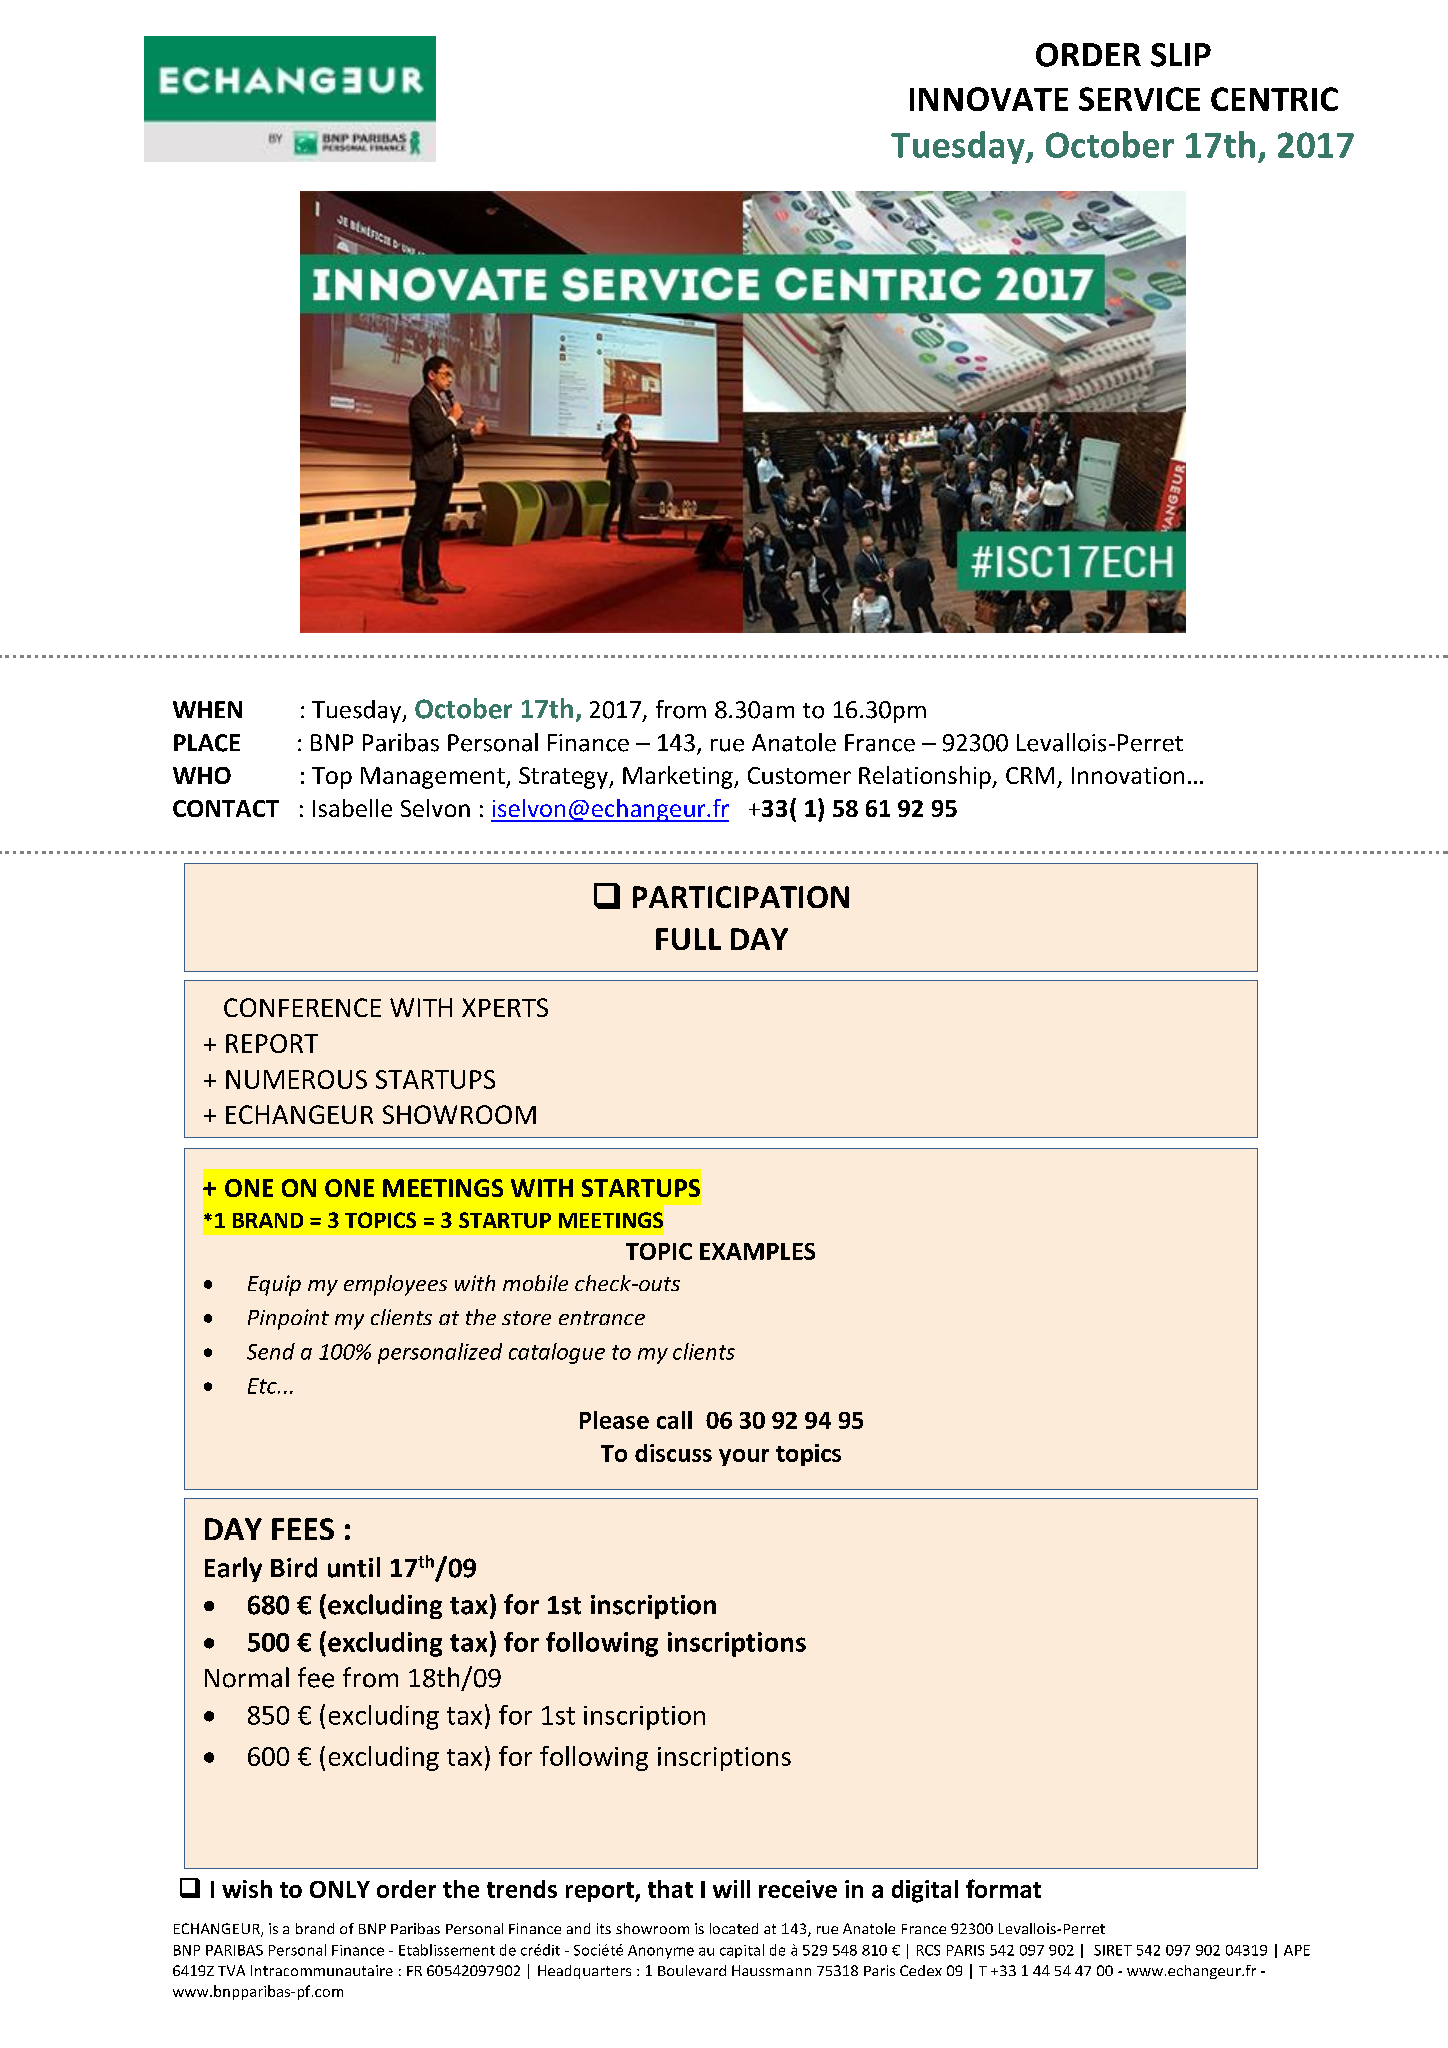  Describe the element at coordinates (757, 1251) in the screenshot. I see `EXAMPLES` at that location.
